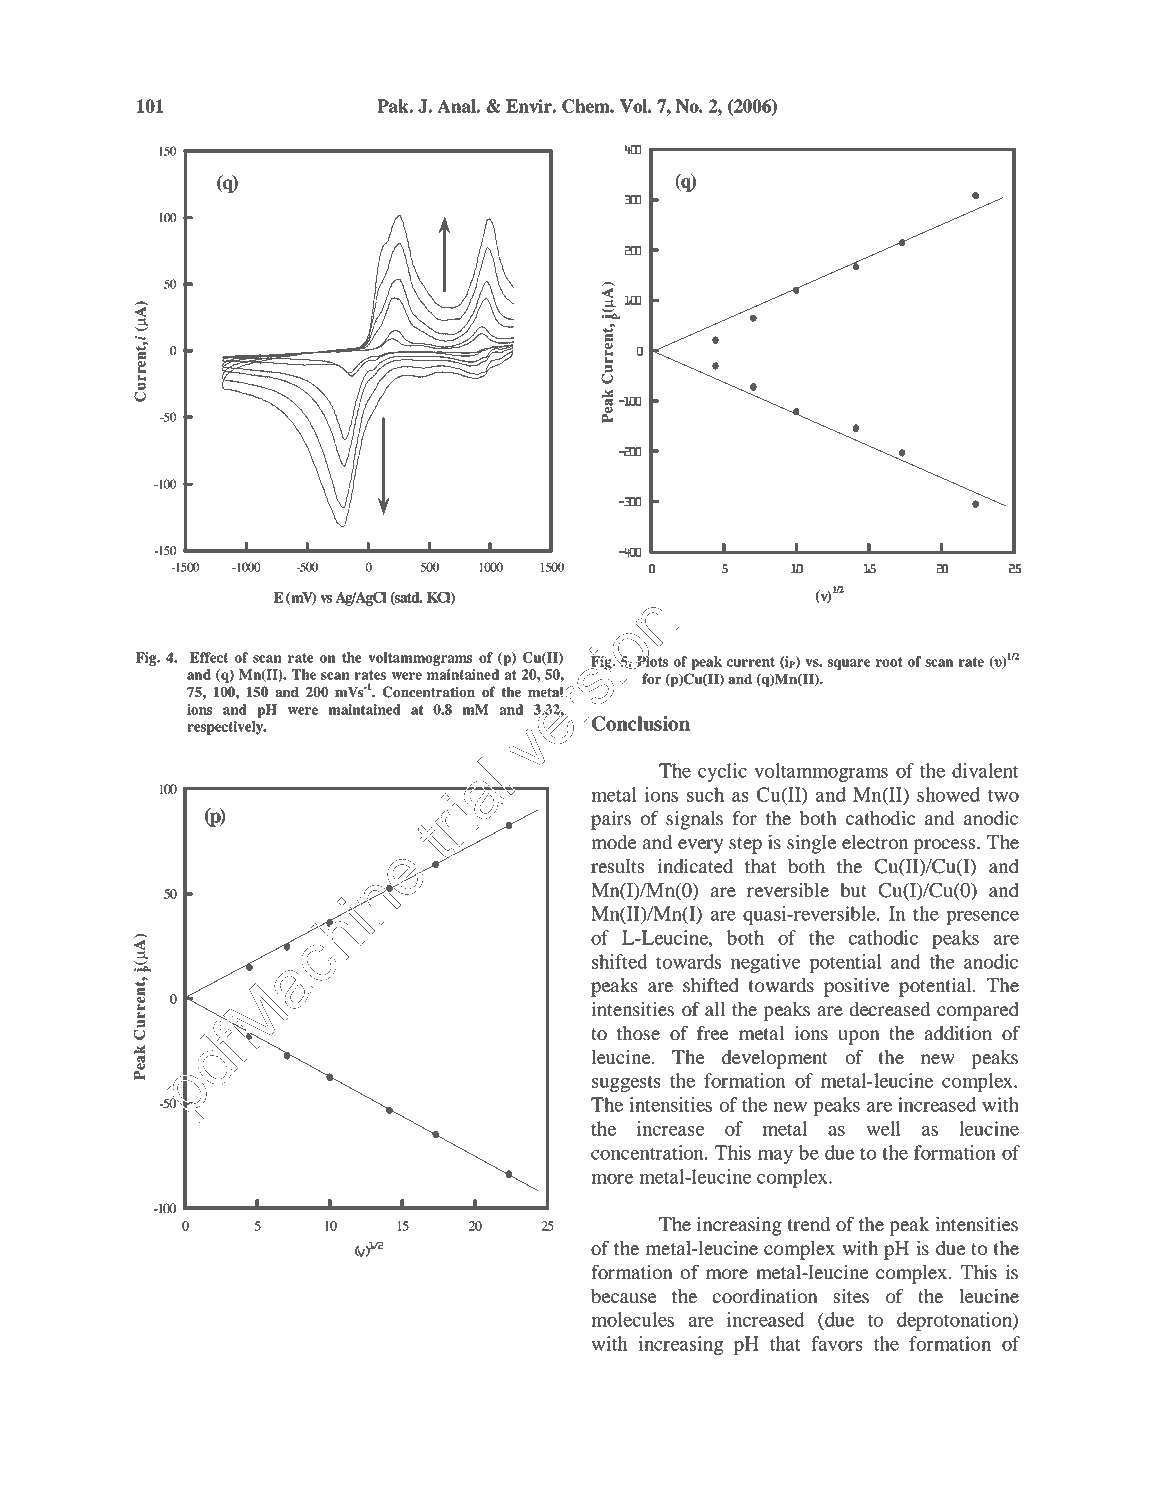 Image resolution: width=1155 pixels, height=1495 pixels. Describe the element at coordinates (695, 866) in the image. I see `indicated` at that location.
